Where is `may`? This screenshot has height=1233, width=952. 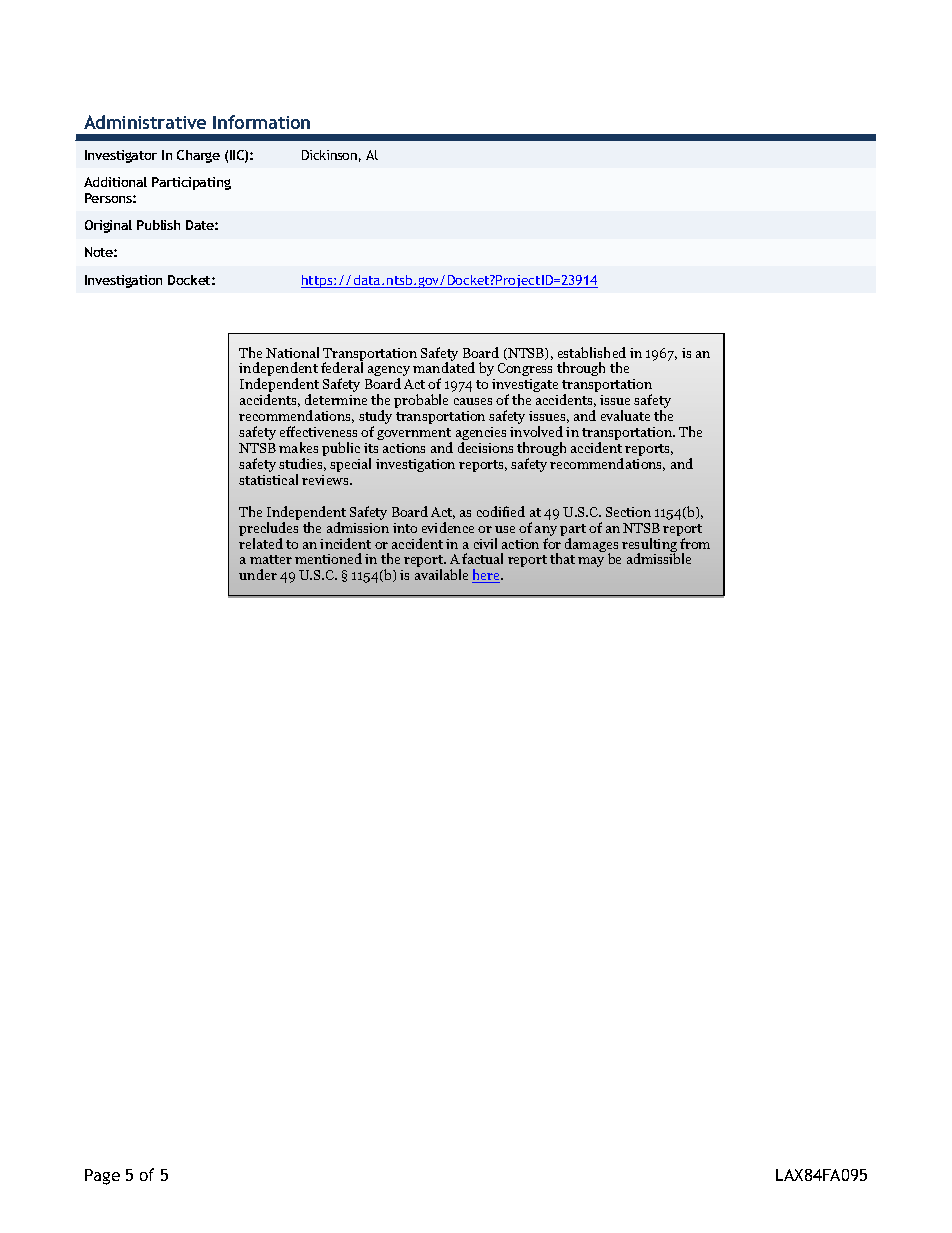 may is located at coordinates (591, 562).
